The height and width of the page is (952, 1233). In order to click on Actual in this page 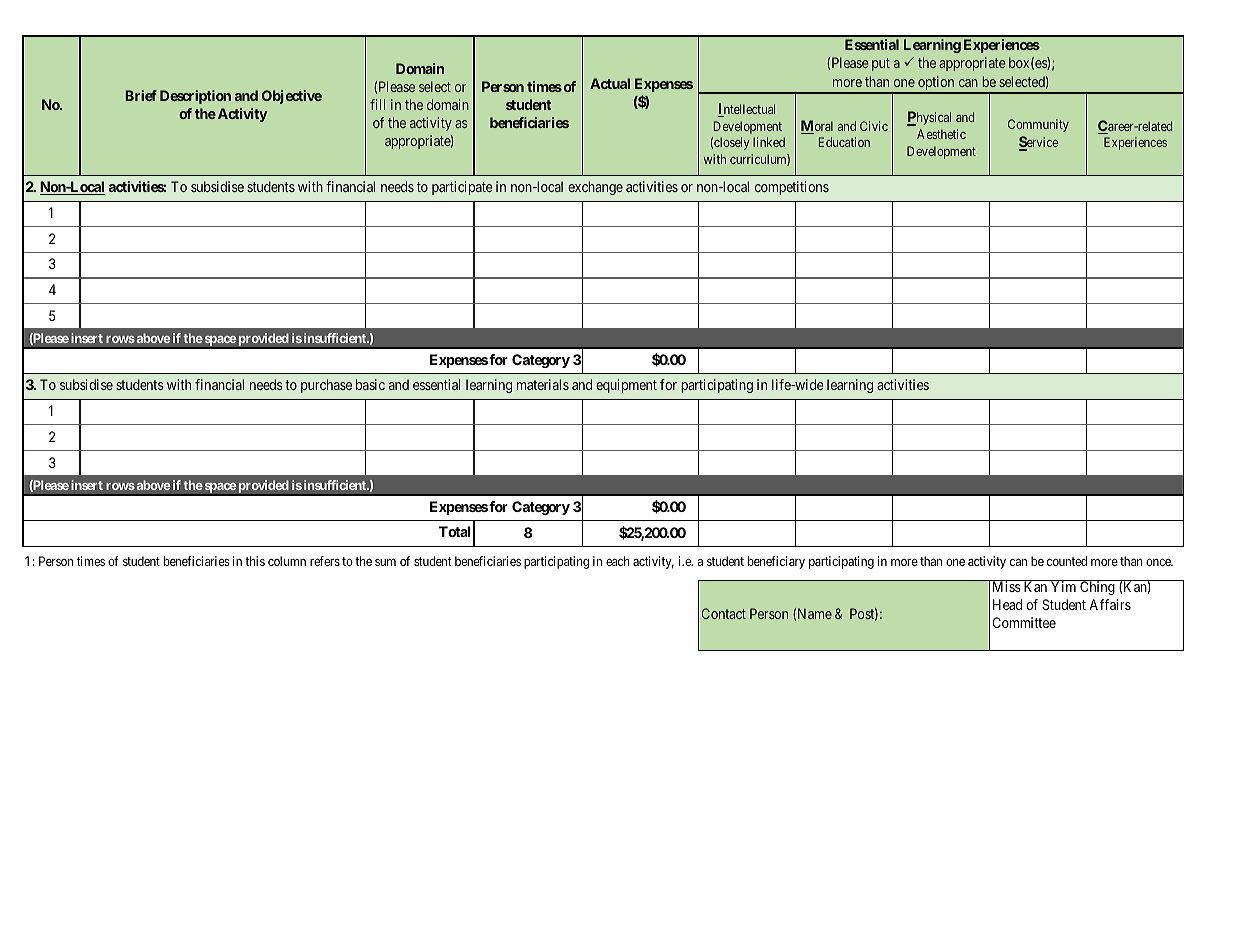, I will do `click(610, 83)`.
